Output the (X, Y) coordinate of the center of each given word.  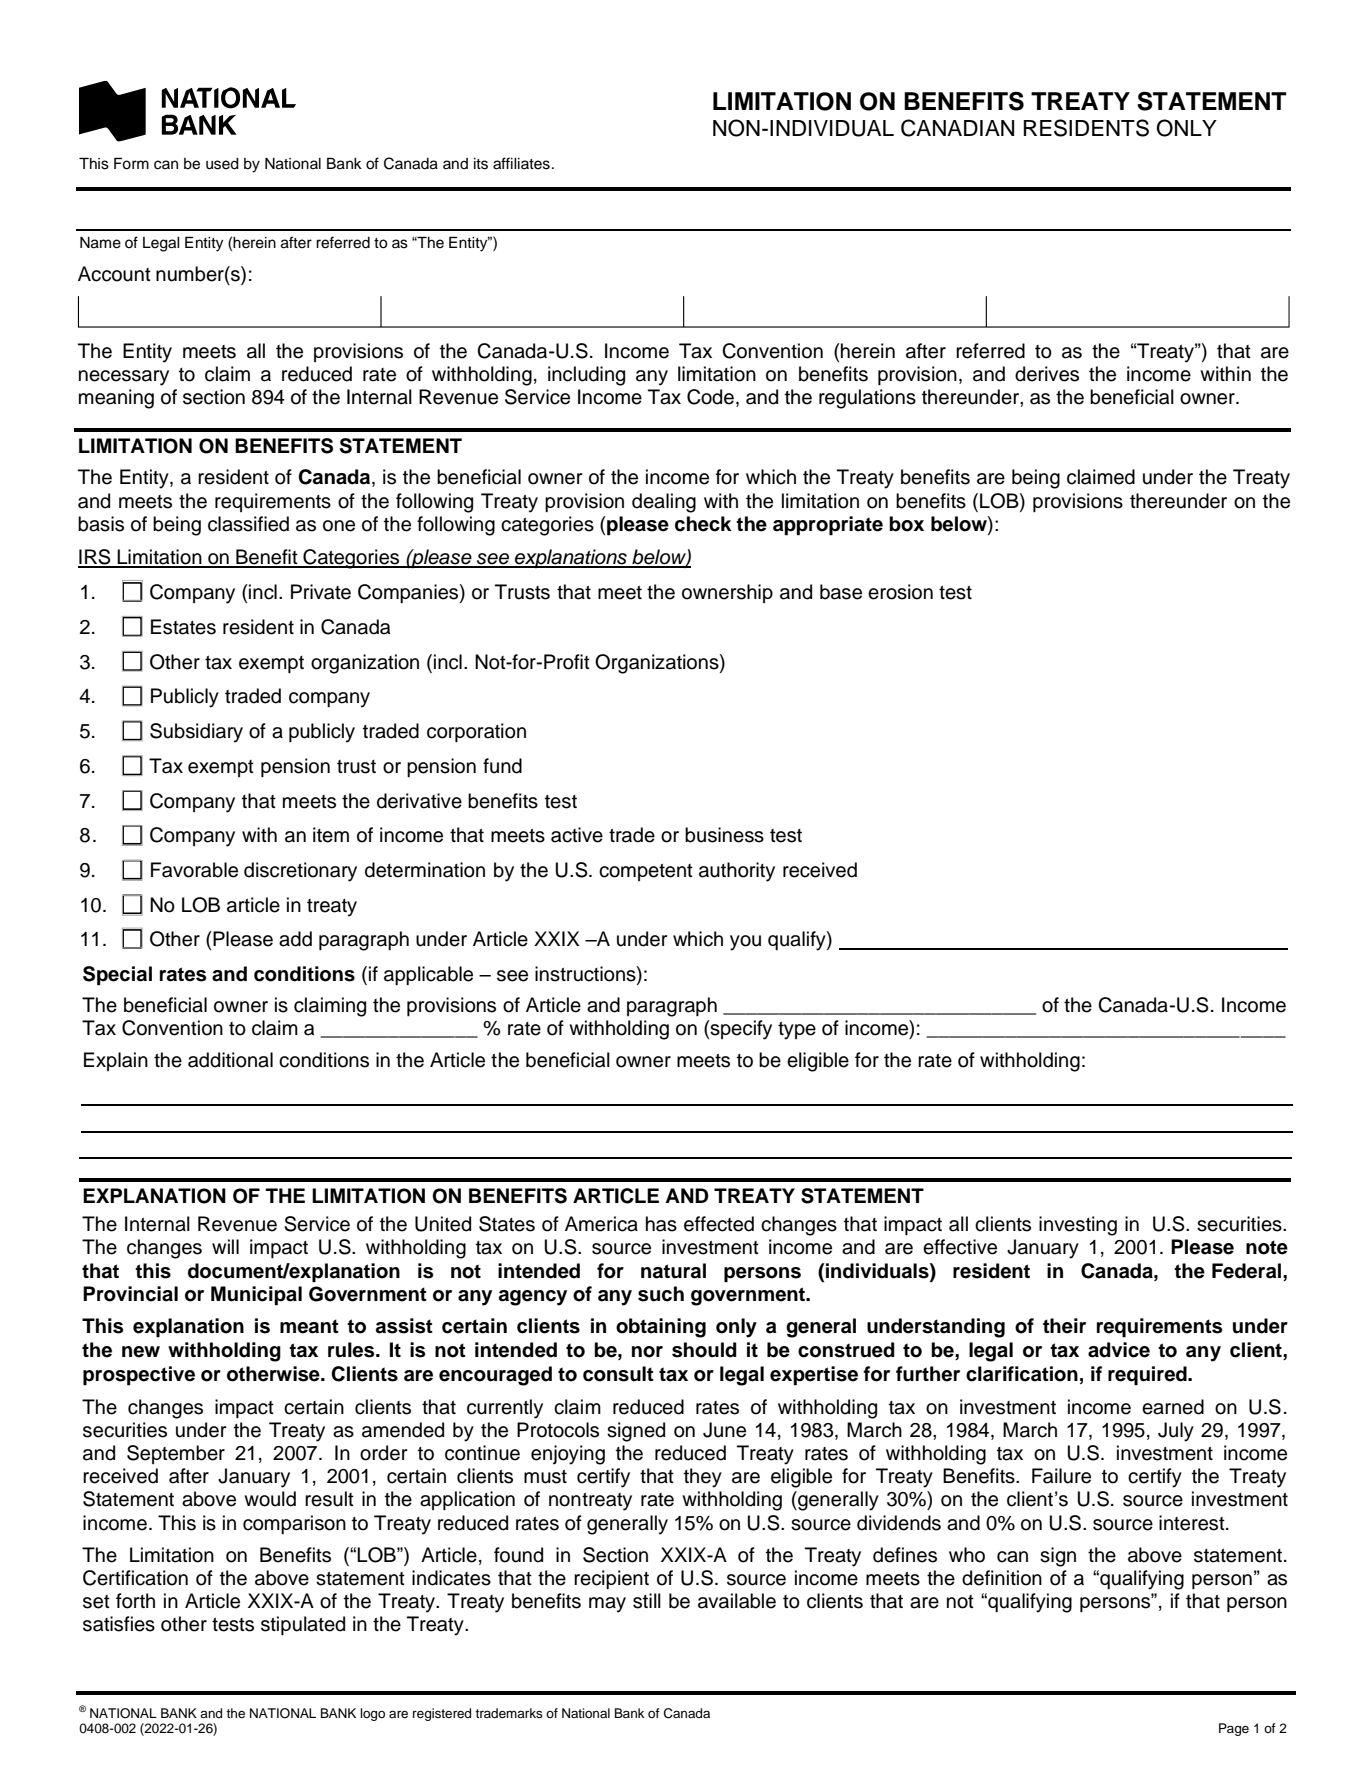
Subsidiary (196, 733)
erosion (900, 592)
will (225, 1246)
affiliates (521, 163)
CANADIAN (957, 128)
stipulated (303, 1625)
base (841, 592)
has (661, 1224)
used (222, 164)
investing (1078, 1226)
